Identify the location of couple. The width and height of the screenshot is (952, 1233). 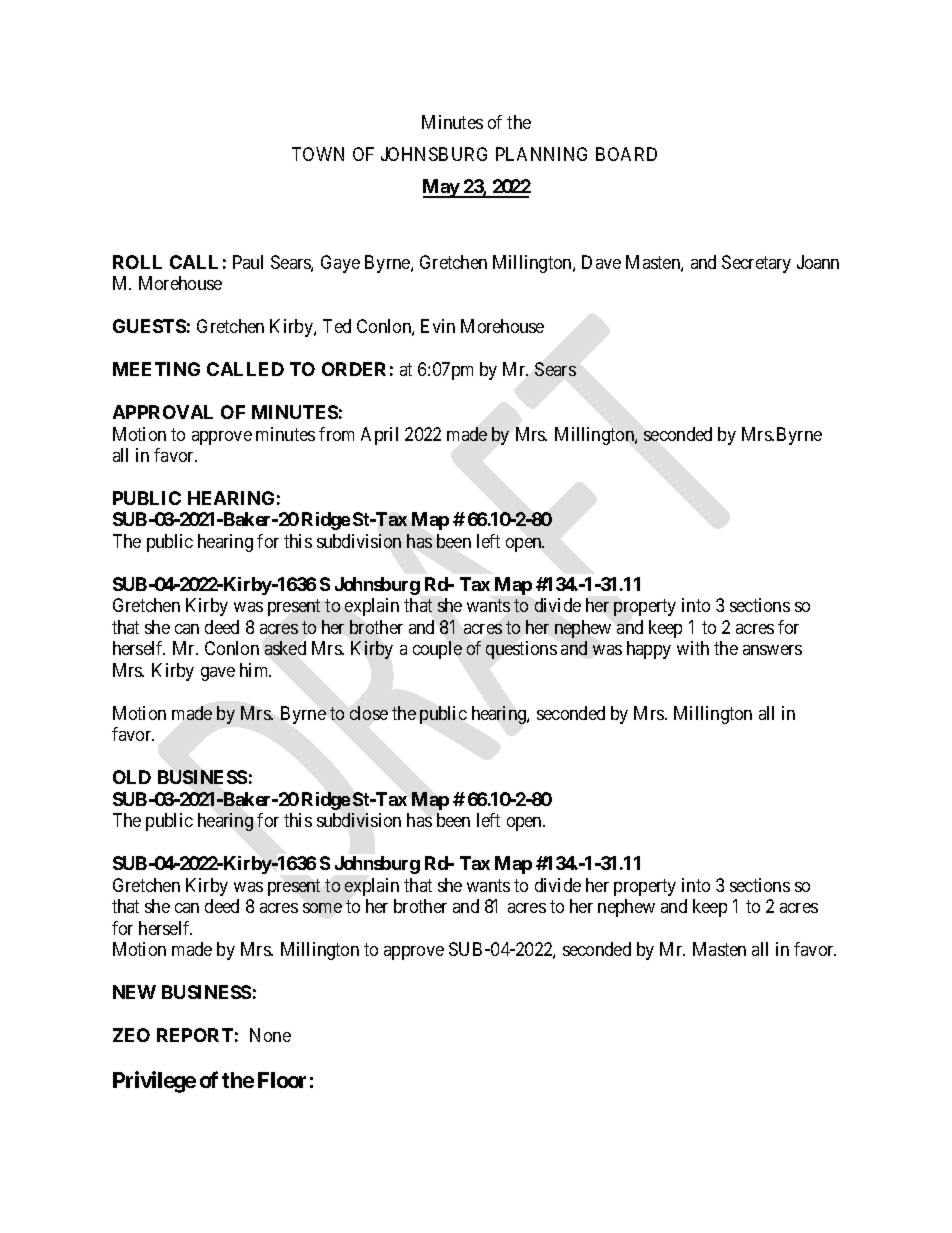
(437, 650).
